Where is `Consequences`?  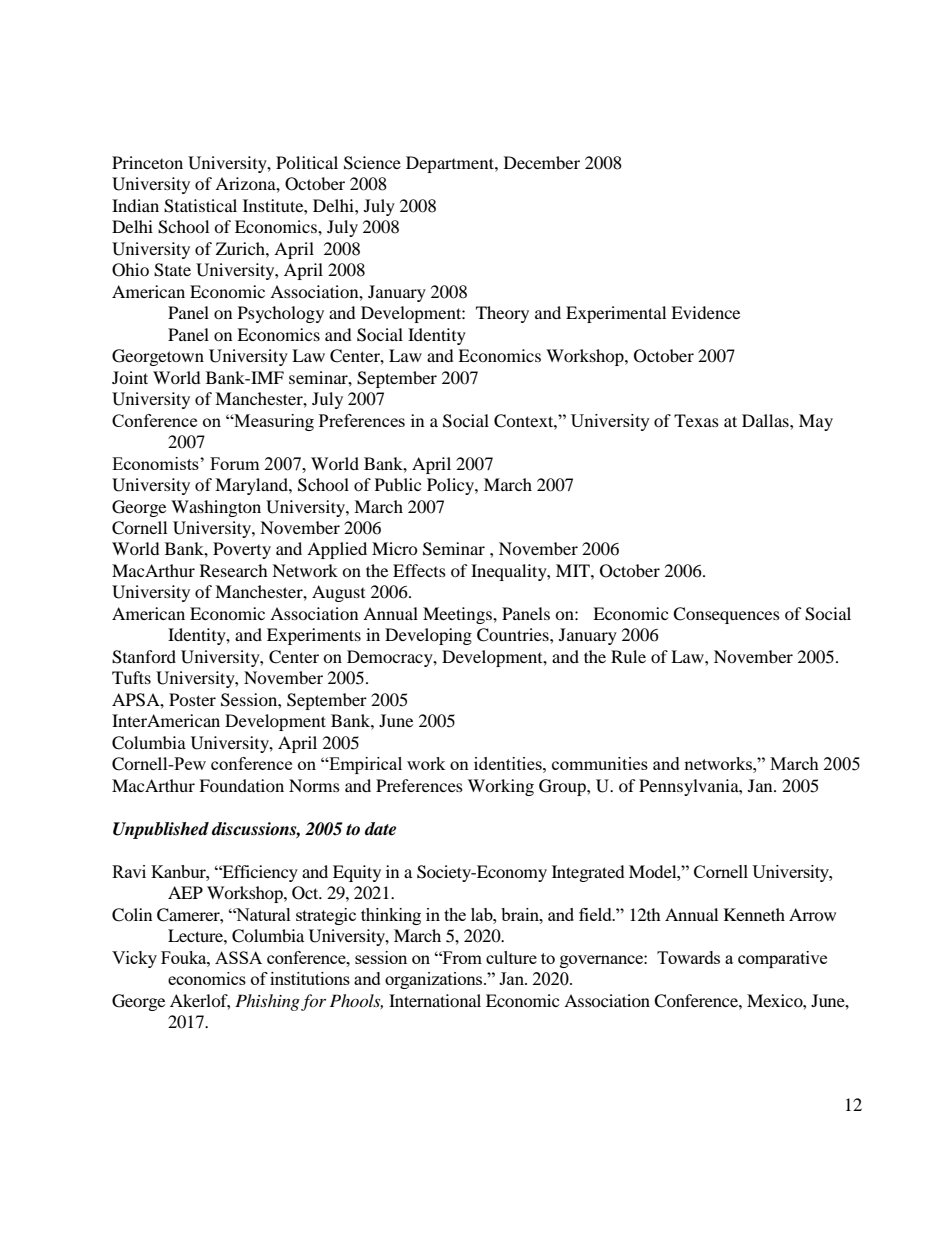 Consequences is located at coordinates (726, 615).
